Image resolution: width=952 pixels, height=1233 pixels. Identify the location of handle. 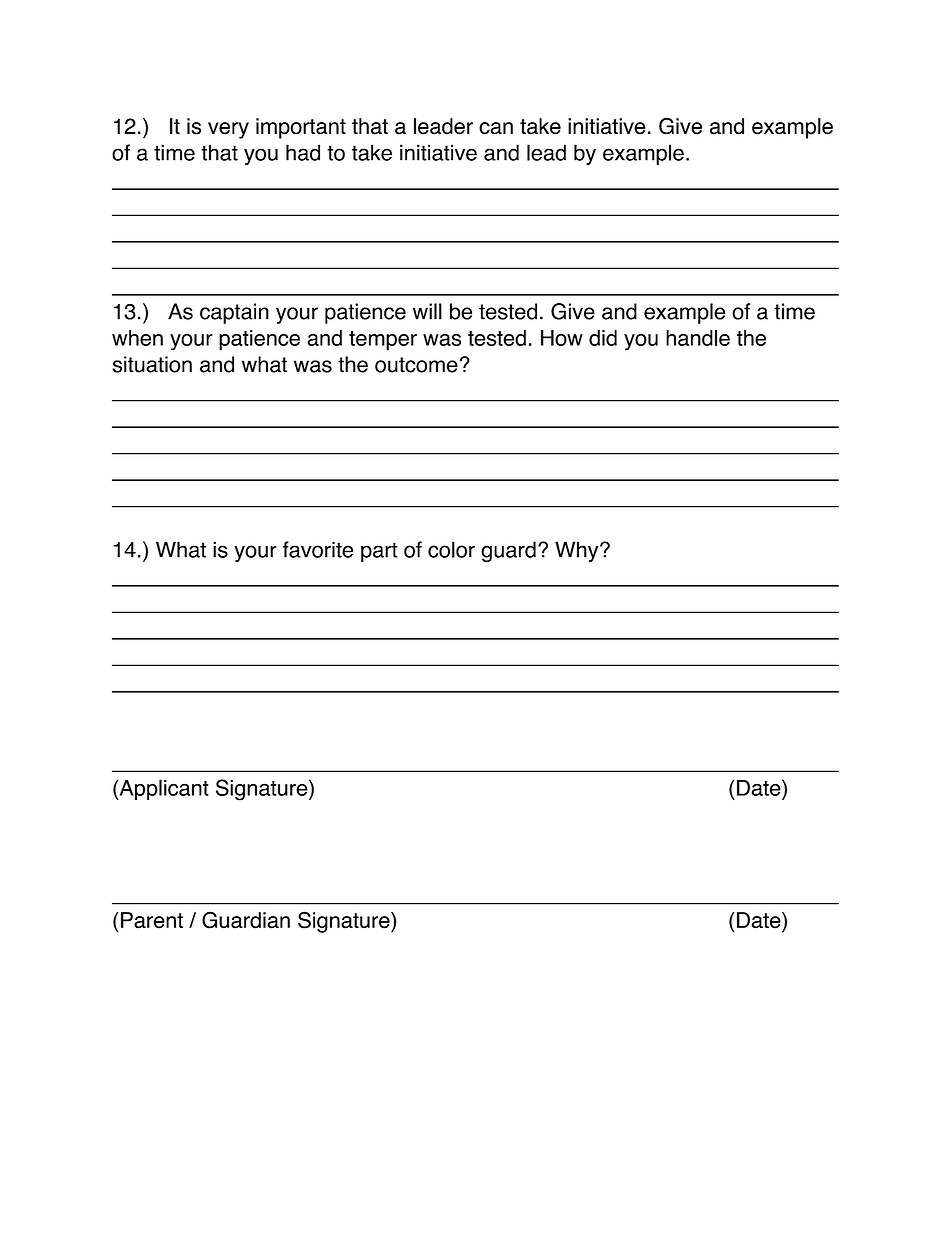
(698, 338).
